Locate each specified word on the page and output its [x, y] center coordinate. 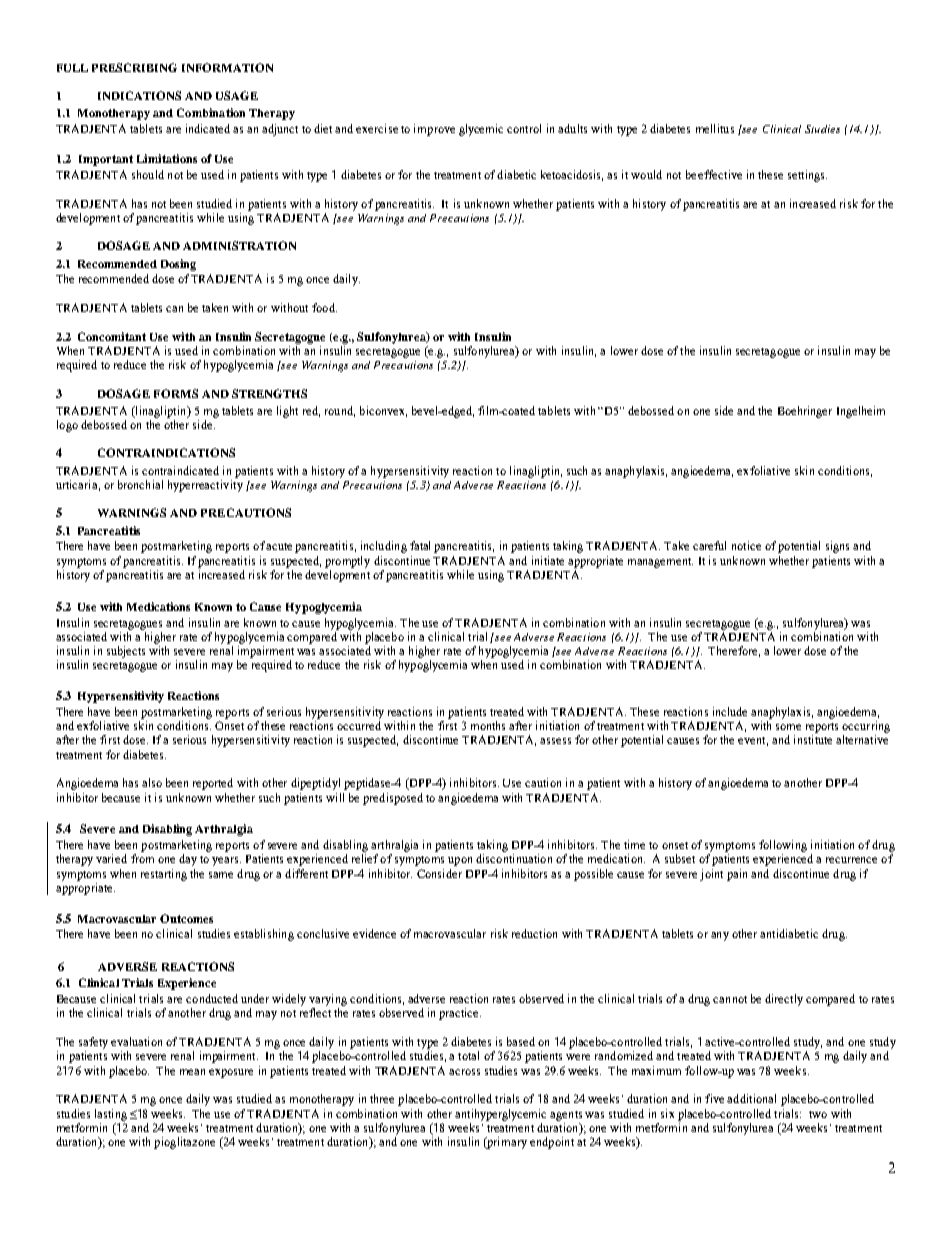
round [340, 411]
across [464, 1072]
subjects [126, 652]
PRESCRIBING [134, 67]
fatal [420, 545]
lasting [111, 1115]
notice [746, 545]
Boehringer [805, 412]
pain [737, 875]
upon [460, 861]
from [142, 858]
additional [751, 1098]
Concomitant [112, 336]
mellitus [715, 128]
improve [434, 130]
